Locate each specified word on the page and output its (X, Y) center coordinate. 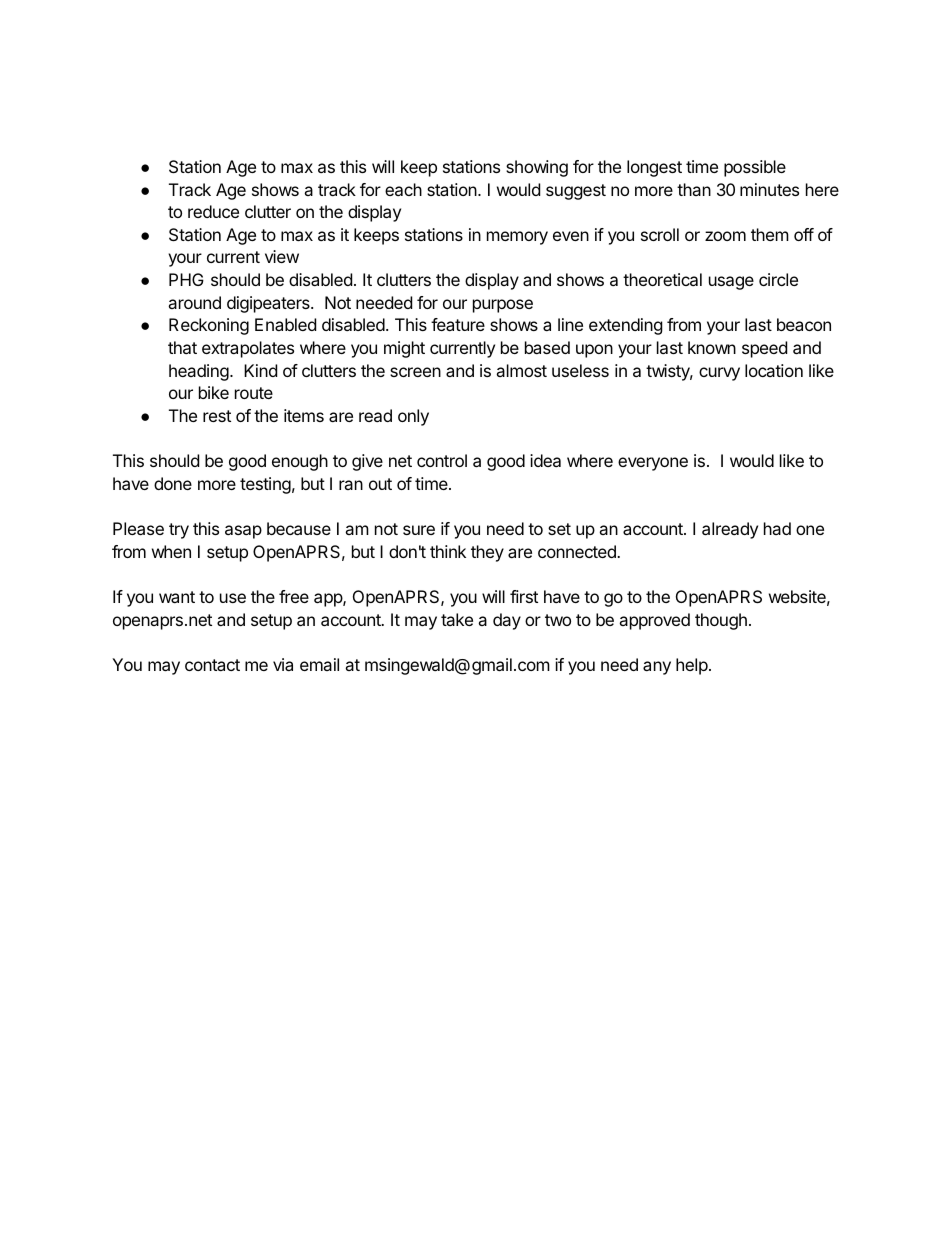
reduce (213, 211)
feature (458, 324)
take (457, 619)
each (403, 189)
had (777, 528)
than (694, 189)
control (442, 460)
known (712, 347)
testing (265, 485)
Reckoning (209, 326)
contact (212, 665)
